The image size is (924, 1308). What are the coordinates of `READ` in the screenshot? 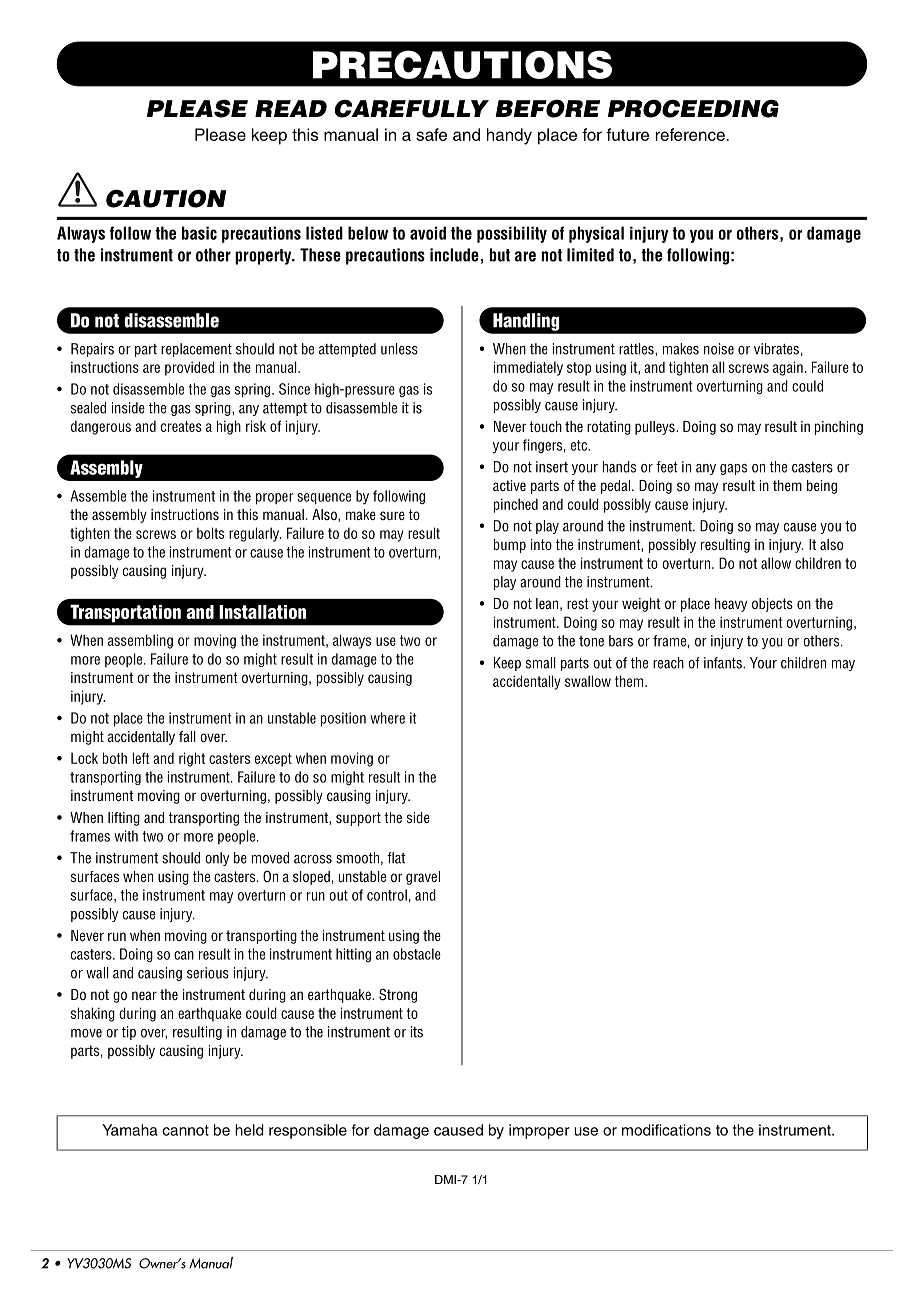 It's located at (291, 108).
